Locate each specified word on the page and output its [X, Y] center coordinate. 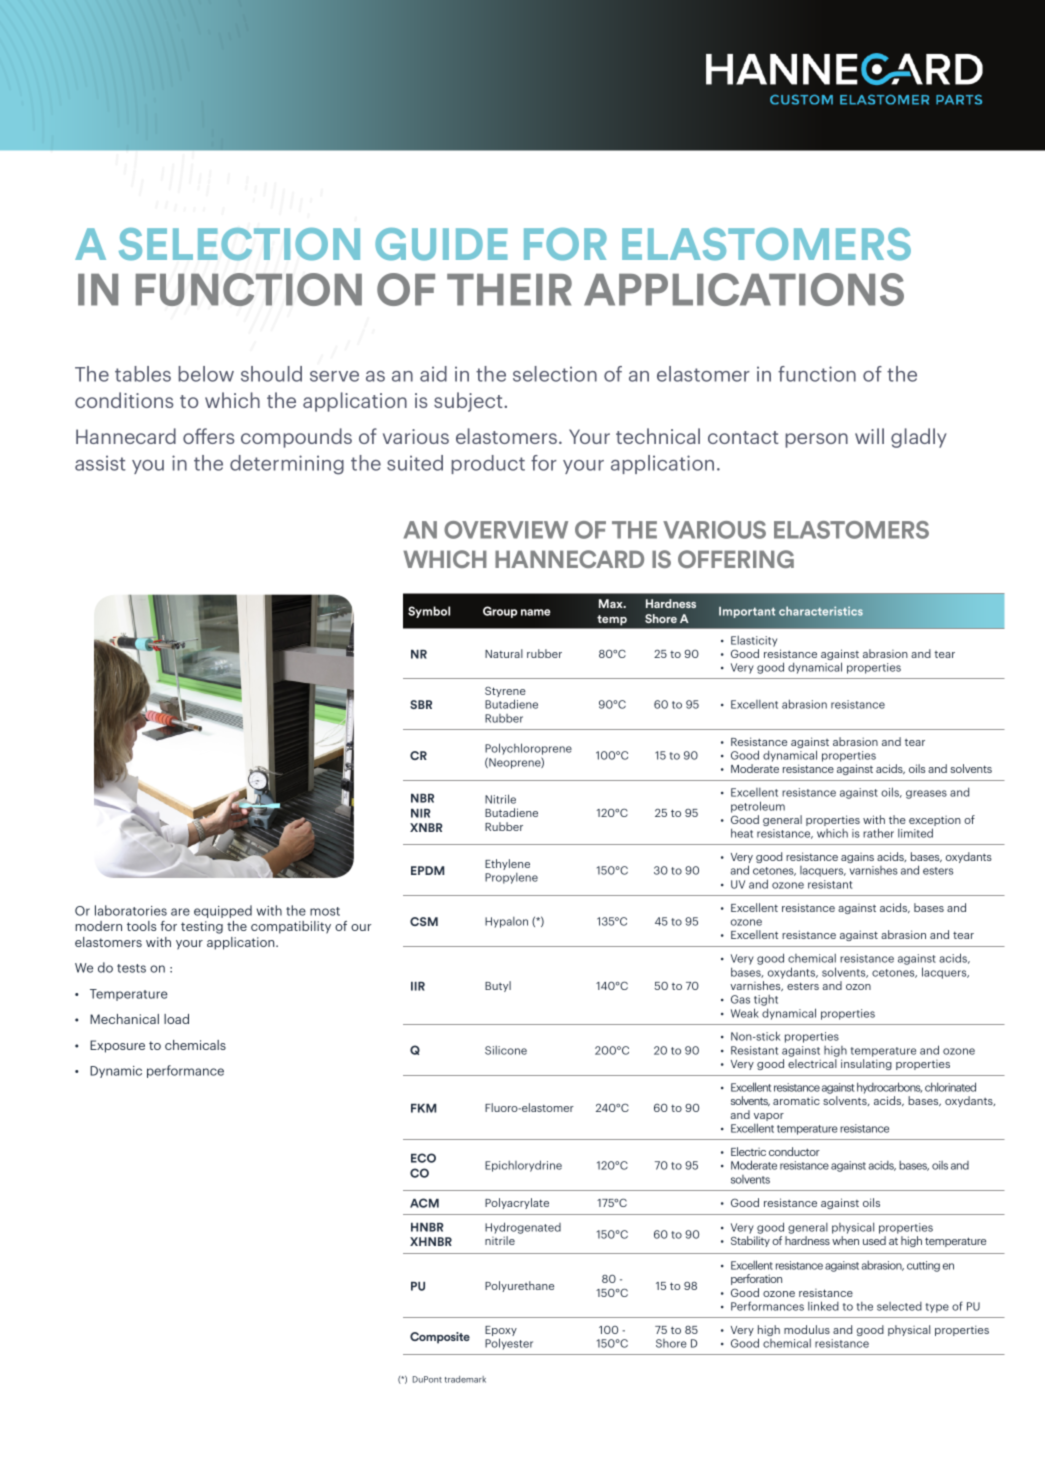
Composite [440, 1338]
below [206, 374]
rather [878, 833]
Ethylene [507, 864]
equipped [223, 911]
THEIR [509, 290]
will [869, 436]
